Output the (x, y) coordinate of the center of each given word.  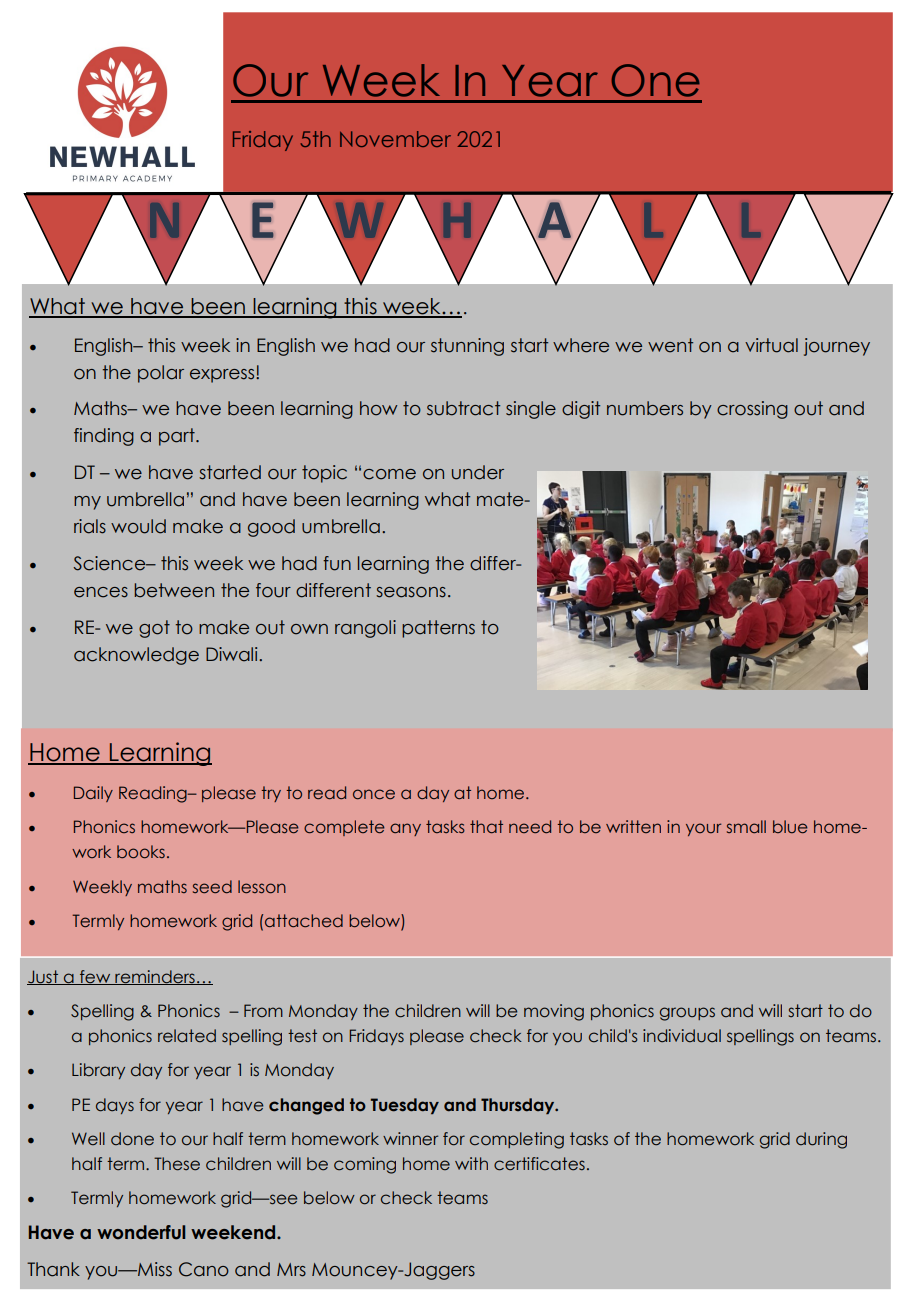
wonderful (141, 1232)
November (395, 139)
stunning (467, 347)
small (746, 826)
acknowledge (136, 656)
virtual (771, 345)
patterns (438, 629)
